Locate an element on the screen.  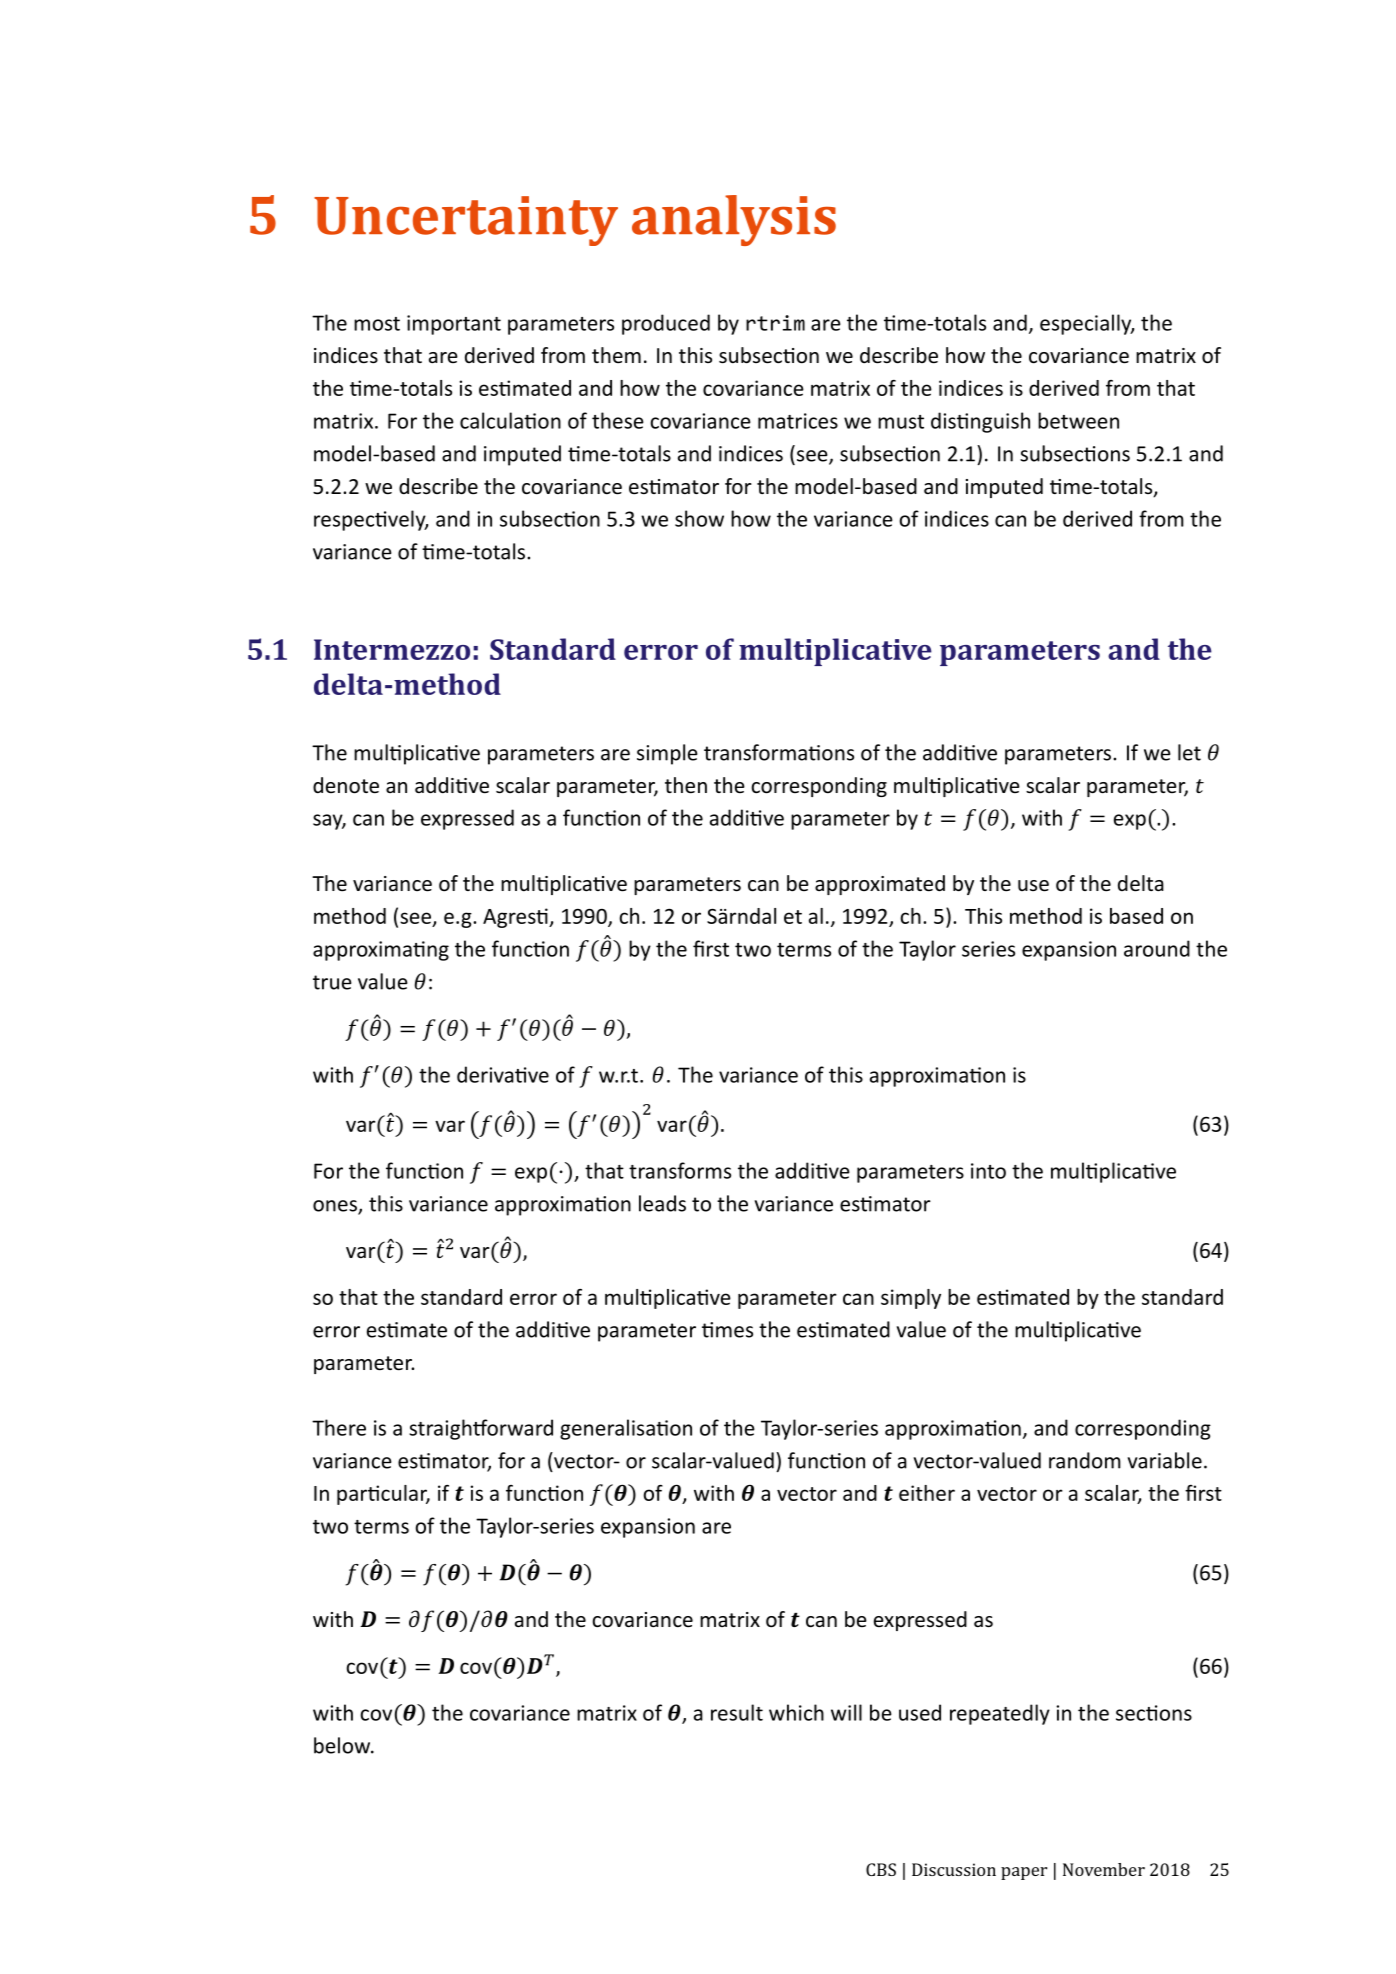
between is located at coordinates (1078, 420).
